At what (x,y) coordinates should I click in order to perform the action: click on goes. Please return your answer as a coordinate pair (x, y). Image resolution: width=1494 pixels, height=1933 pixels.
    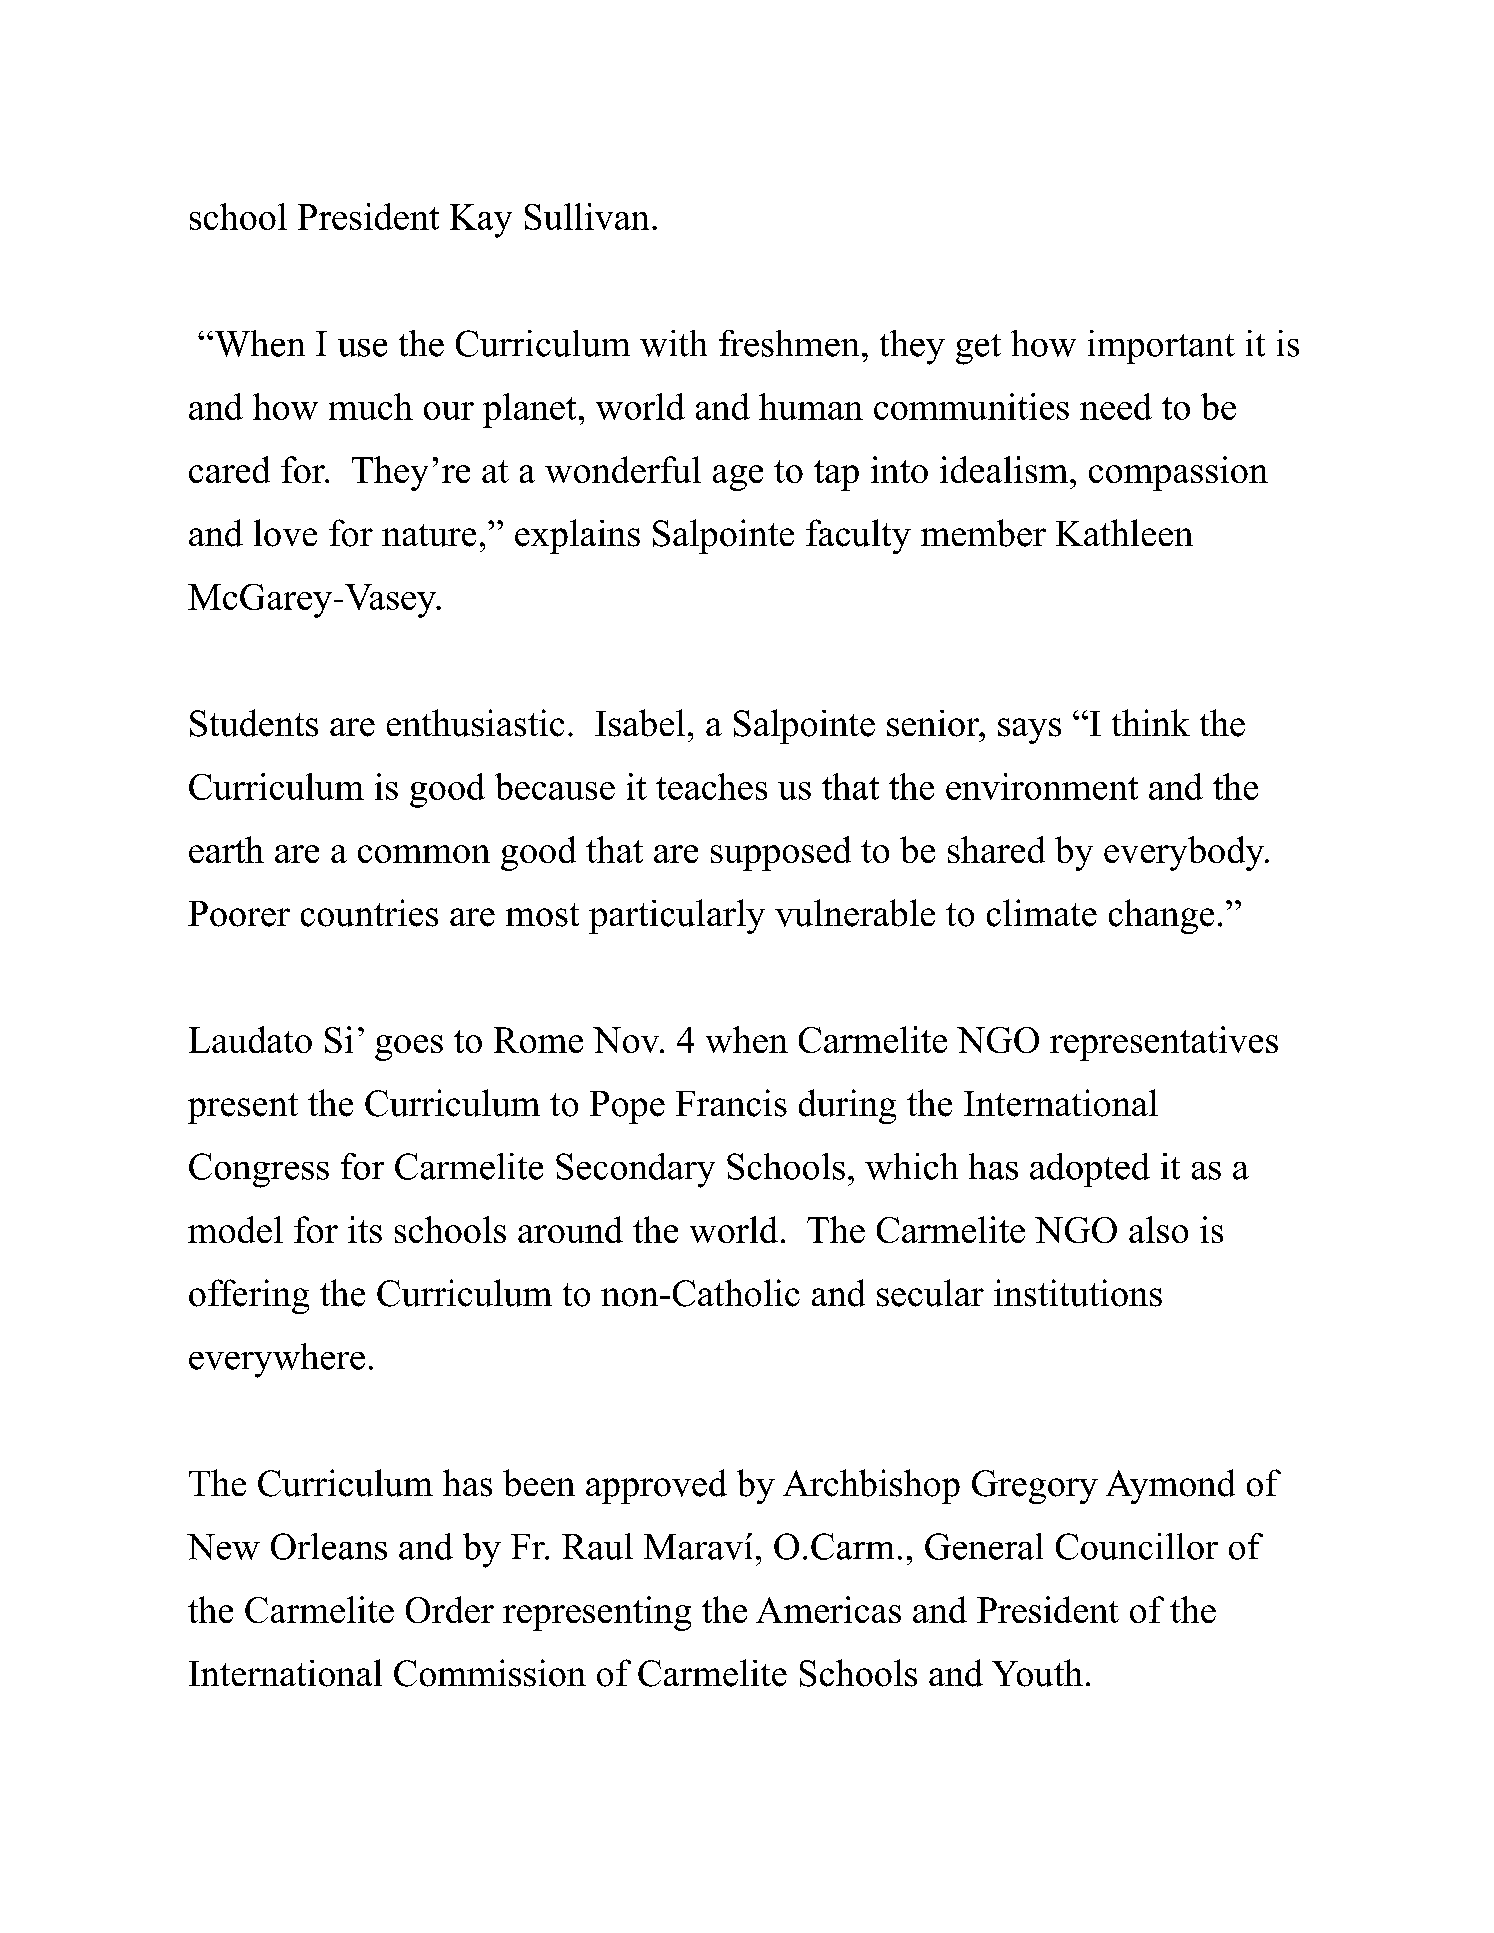
    Looking at the image, I should click on (409, 1048).
